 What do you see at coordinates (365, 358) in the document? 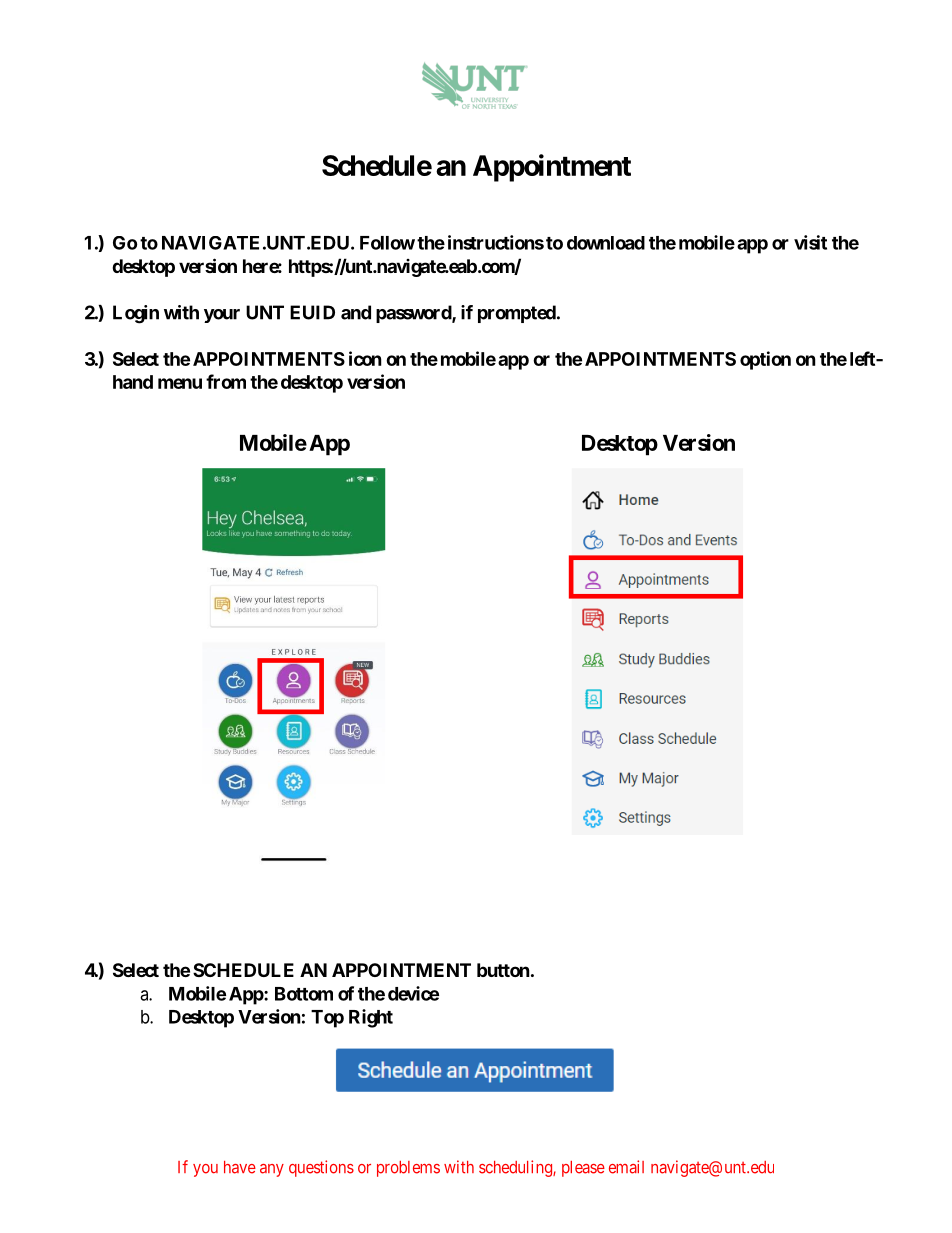
I see `icon` at bounding box center [365, 358].
